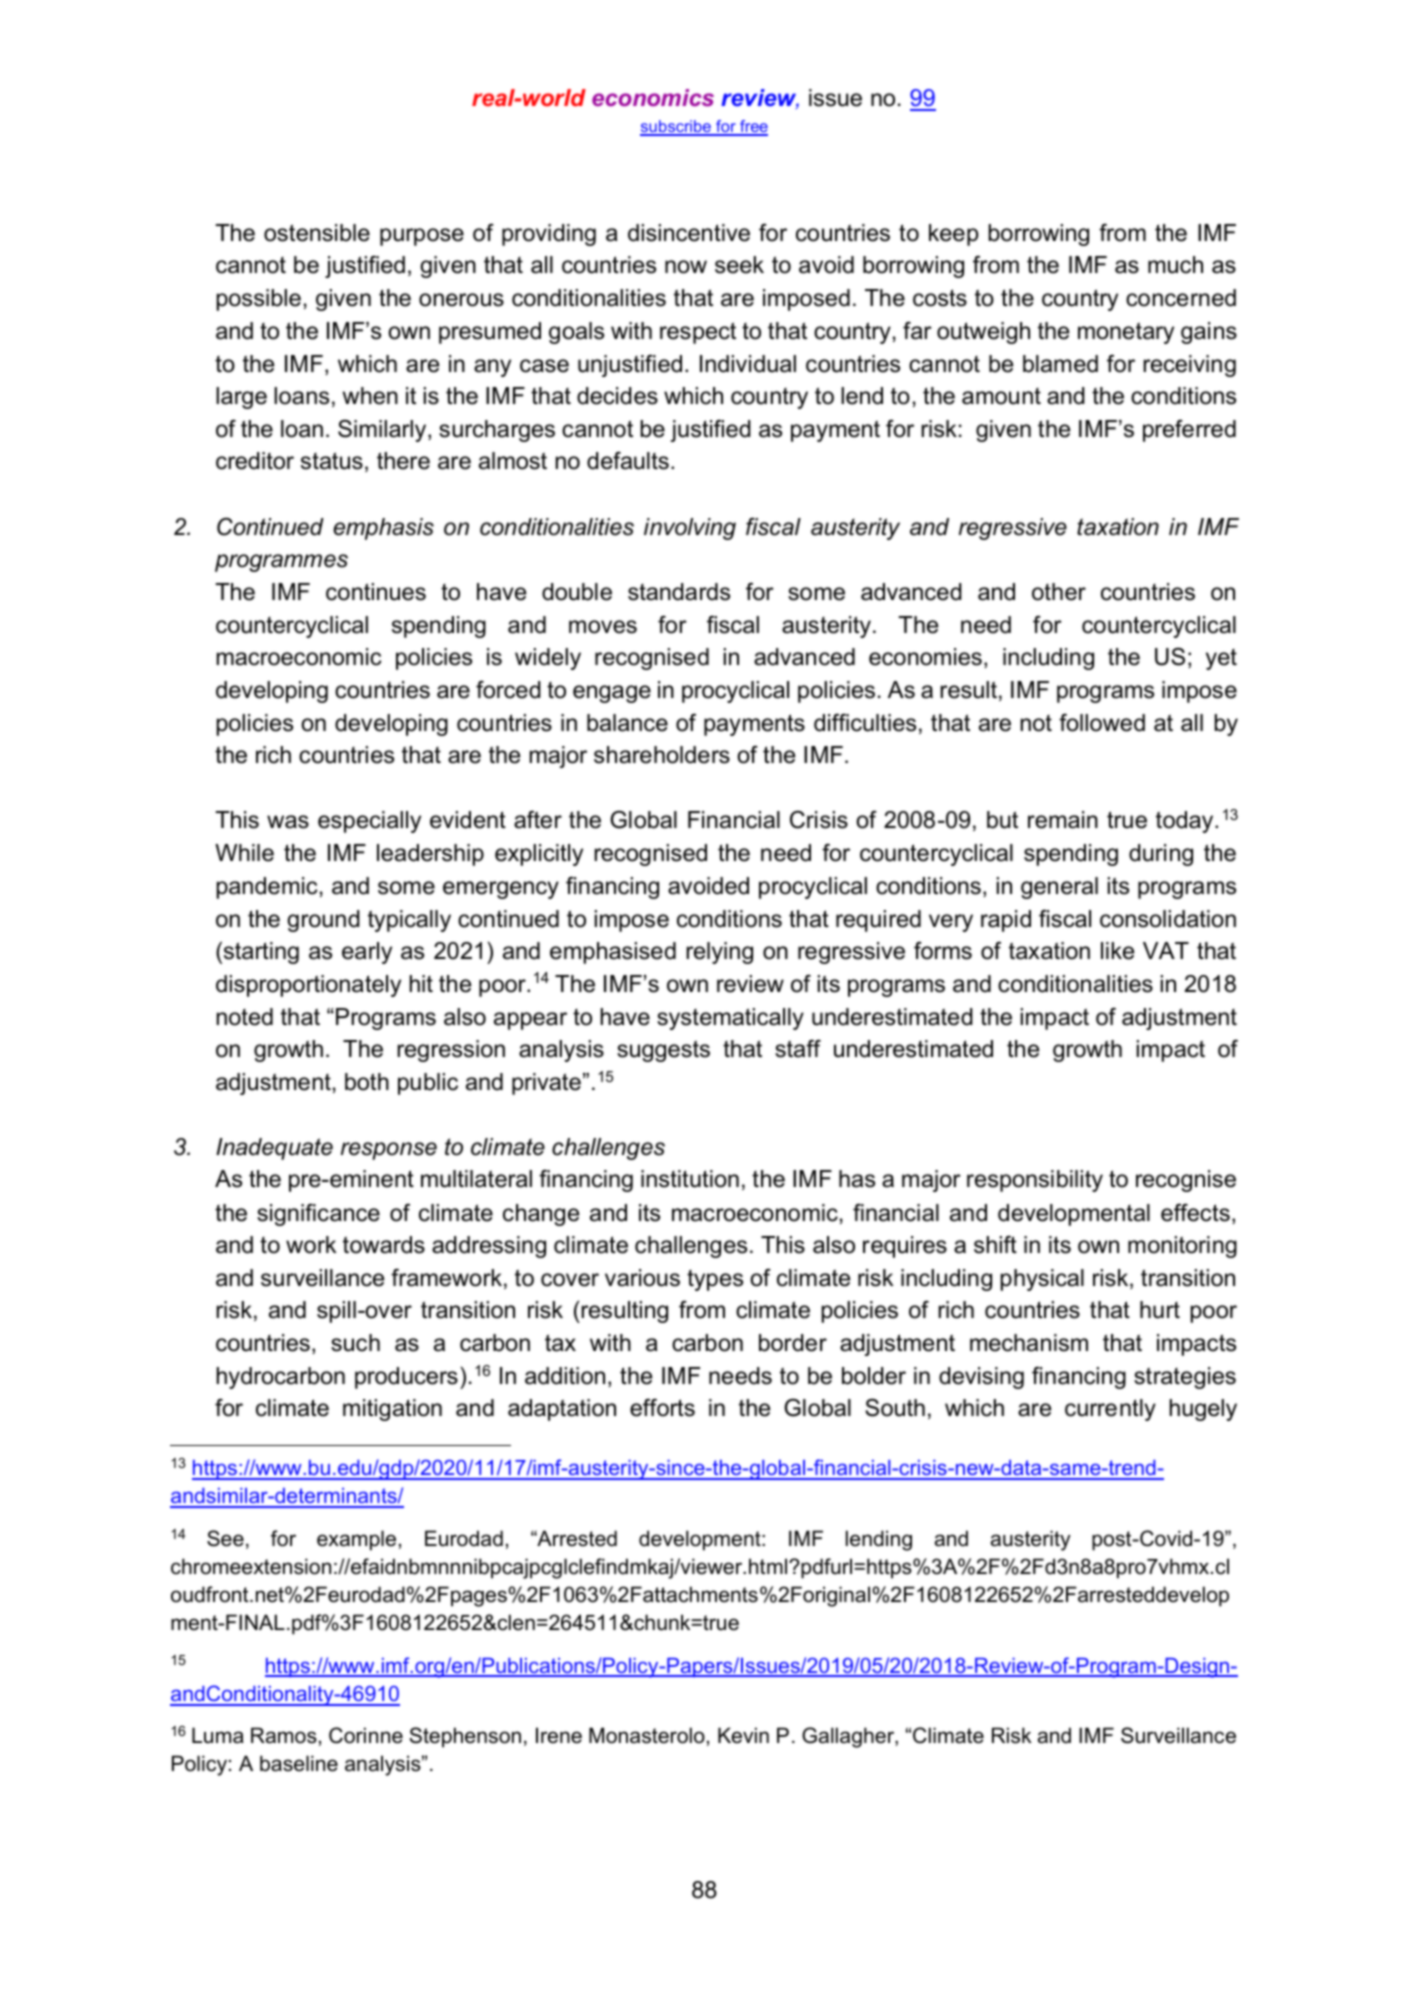 This image has width=1408, height=1992. Describe the element at coordinates (317, 233) in the image. I see `ostensible` at that location.
